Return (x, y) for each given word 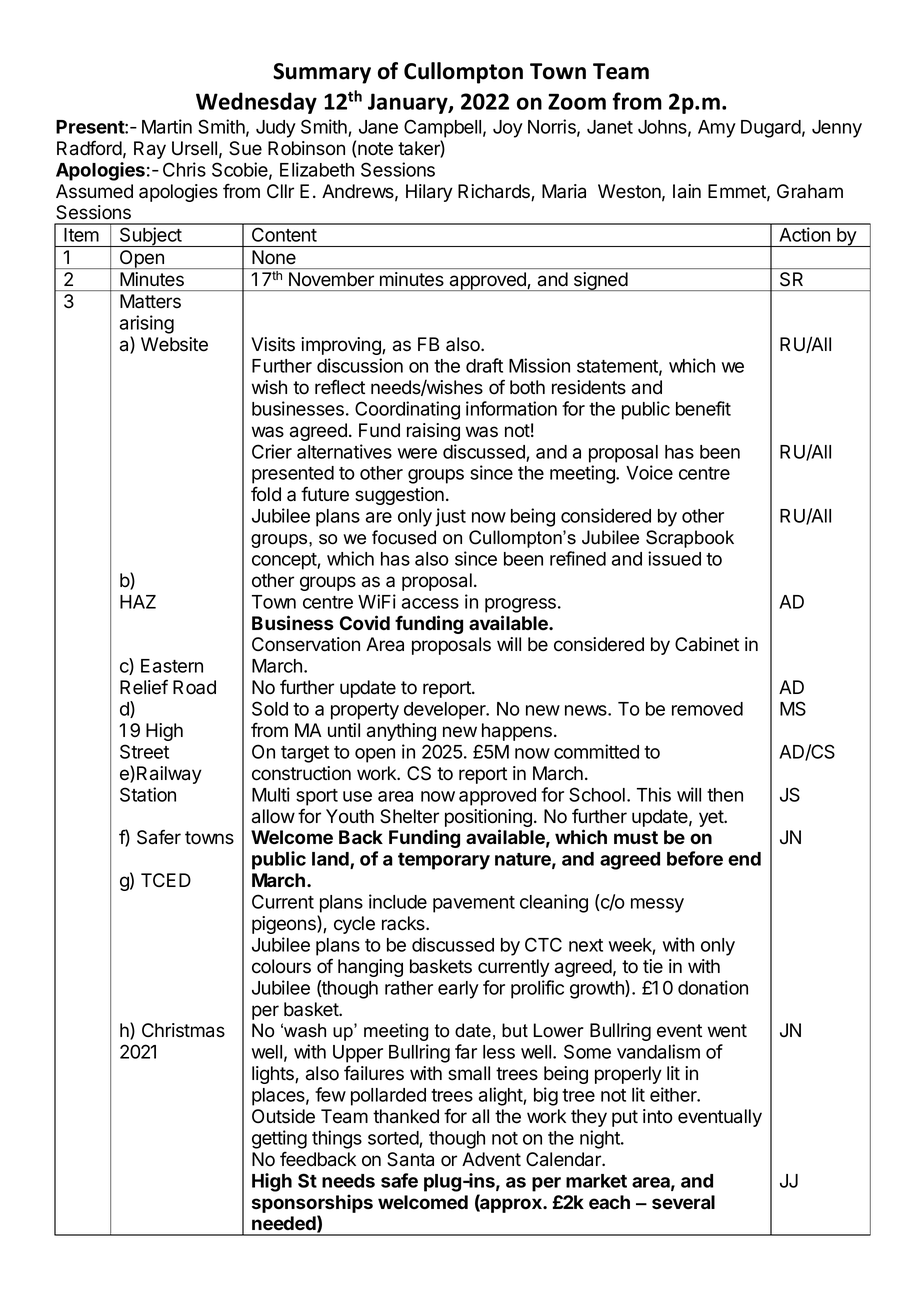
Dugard (771, 129)
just (450, 517)
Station (148, 794)
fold (266, 494)
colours (281, 966)
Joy (508, 129)
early (458, 990)
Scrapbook (690, 539)
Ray (150, 150)
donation (713, 987)
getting (279, 1139)
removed (707, 709)
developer (446, 711)
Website (174, 344)
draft (484, 365)
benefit (703, 408)
